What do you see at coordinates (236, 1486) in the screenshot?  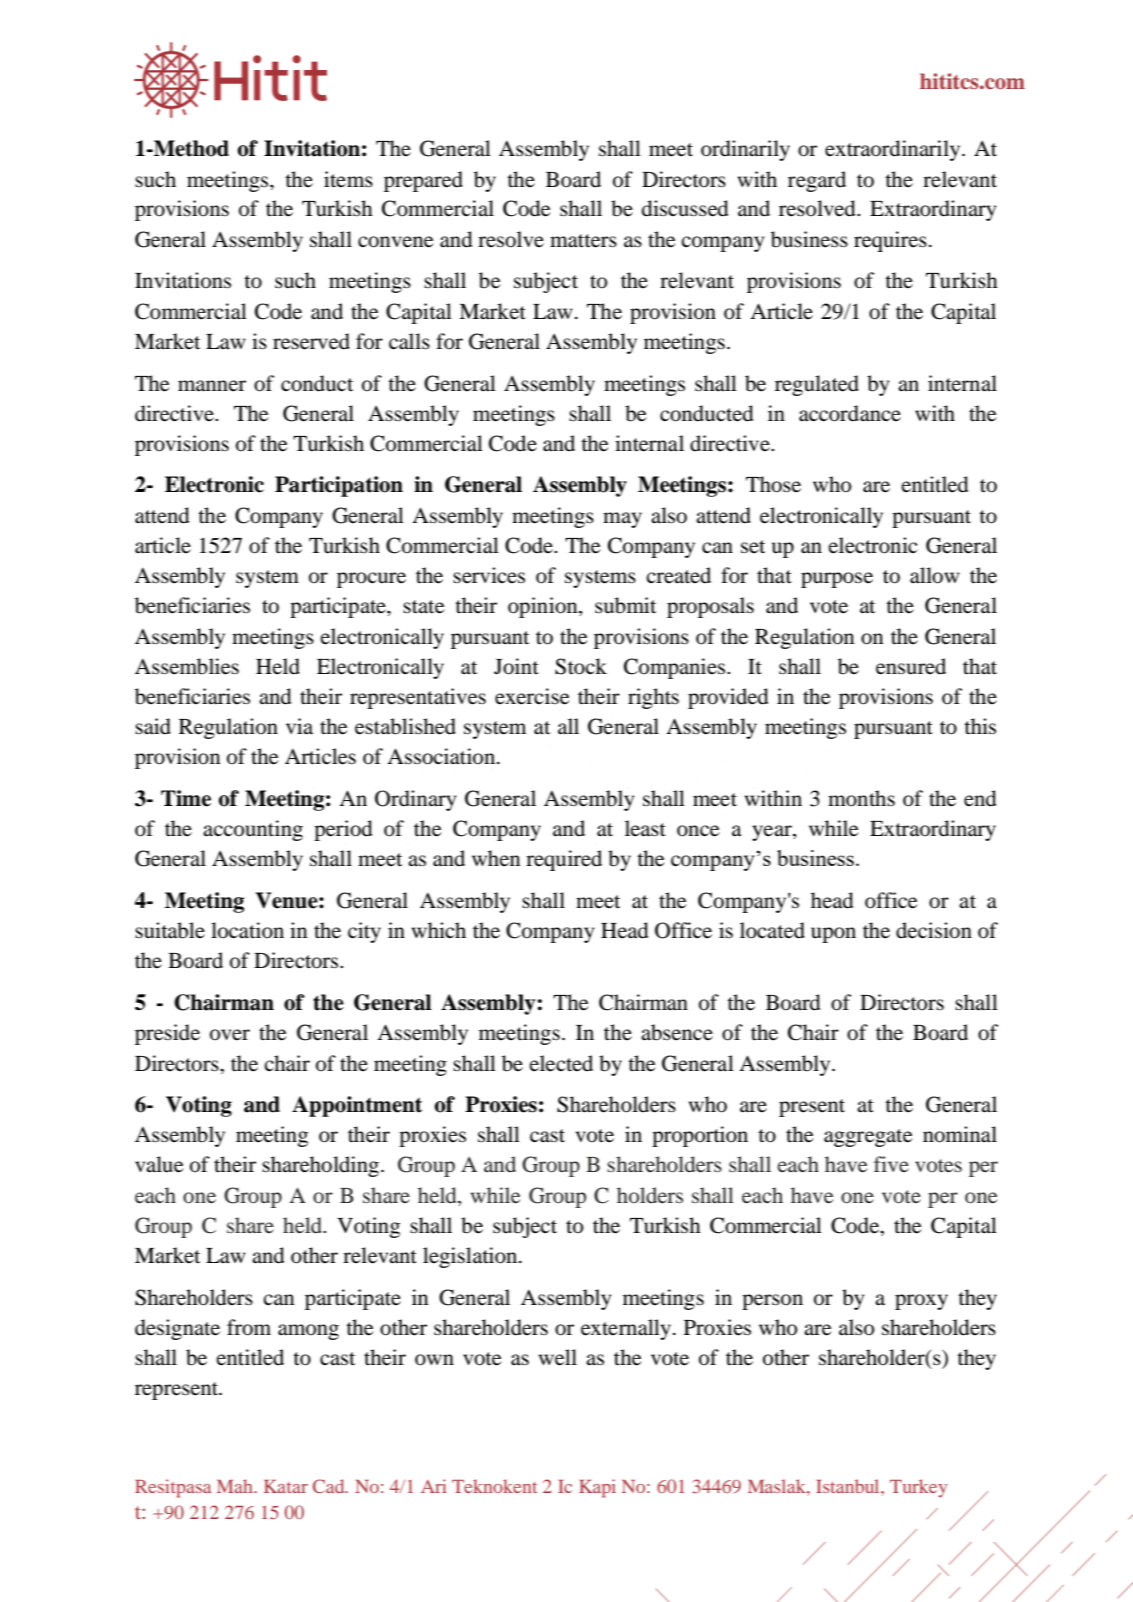 I see `Mah` at bounding box center [236, 1486].
